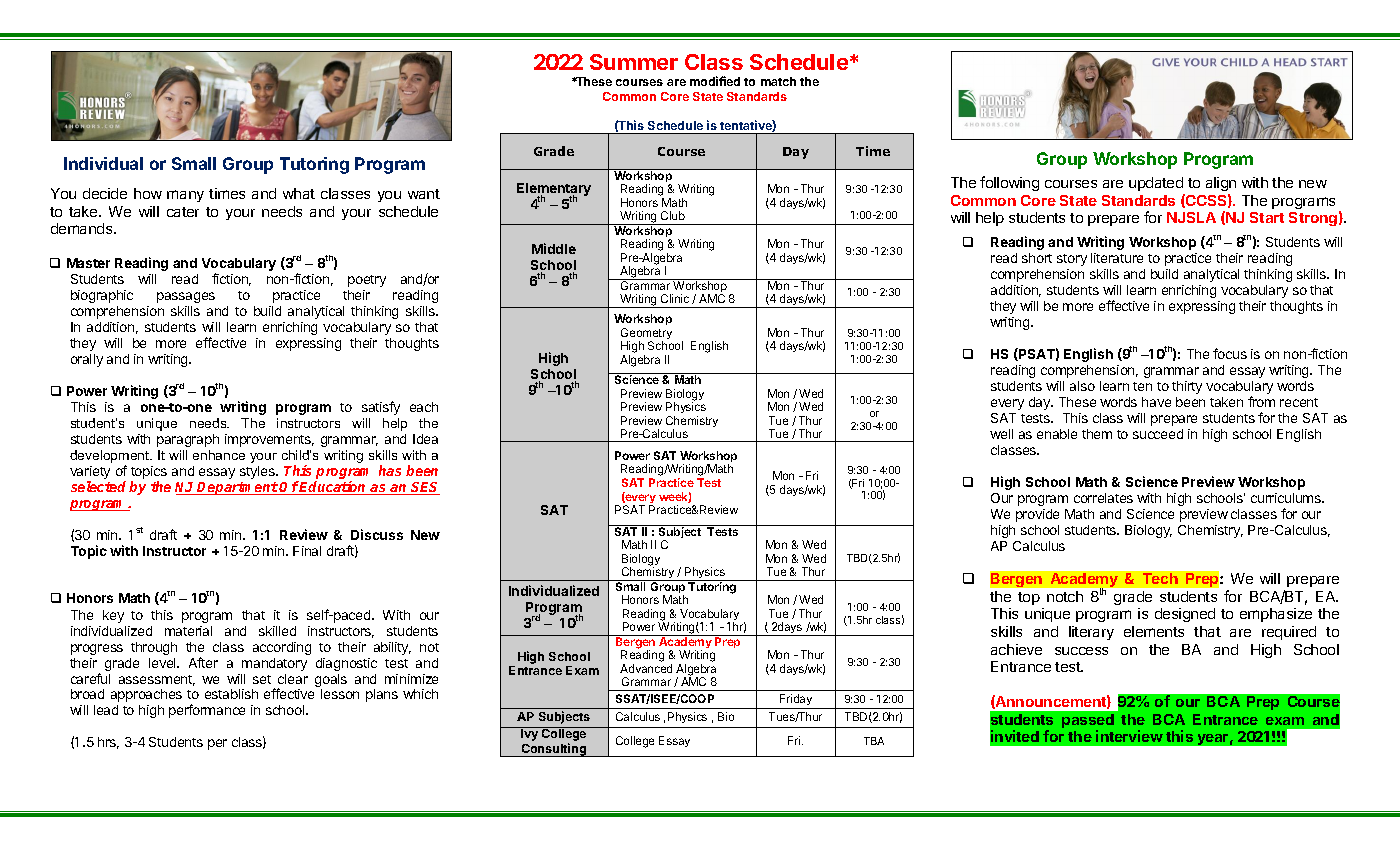 The height and width of the image is (850, 1400). What do you see at coordinates (673, 215) in the image?
I see `Club` at bounding box center [673, 215].
